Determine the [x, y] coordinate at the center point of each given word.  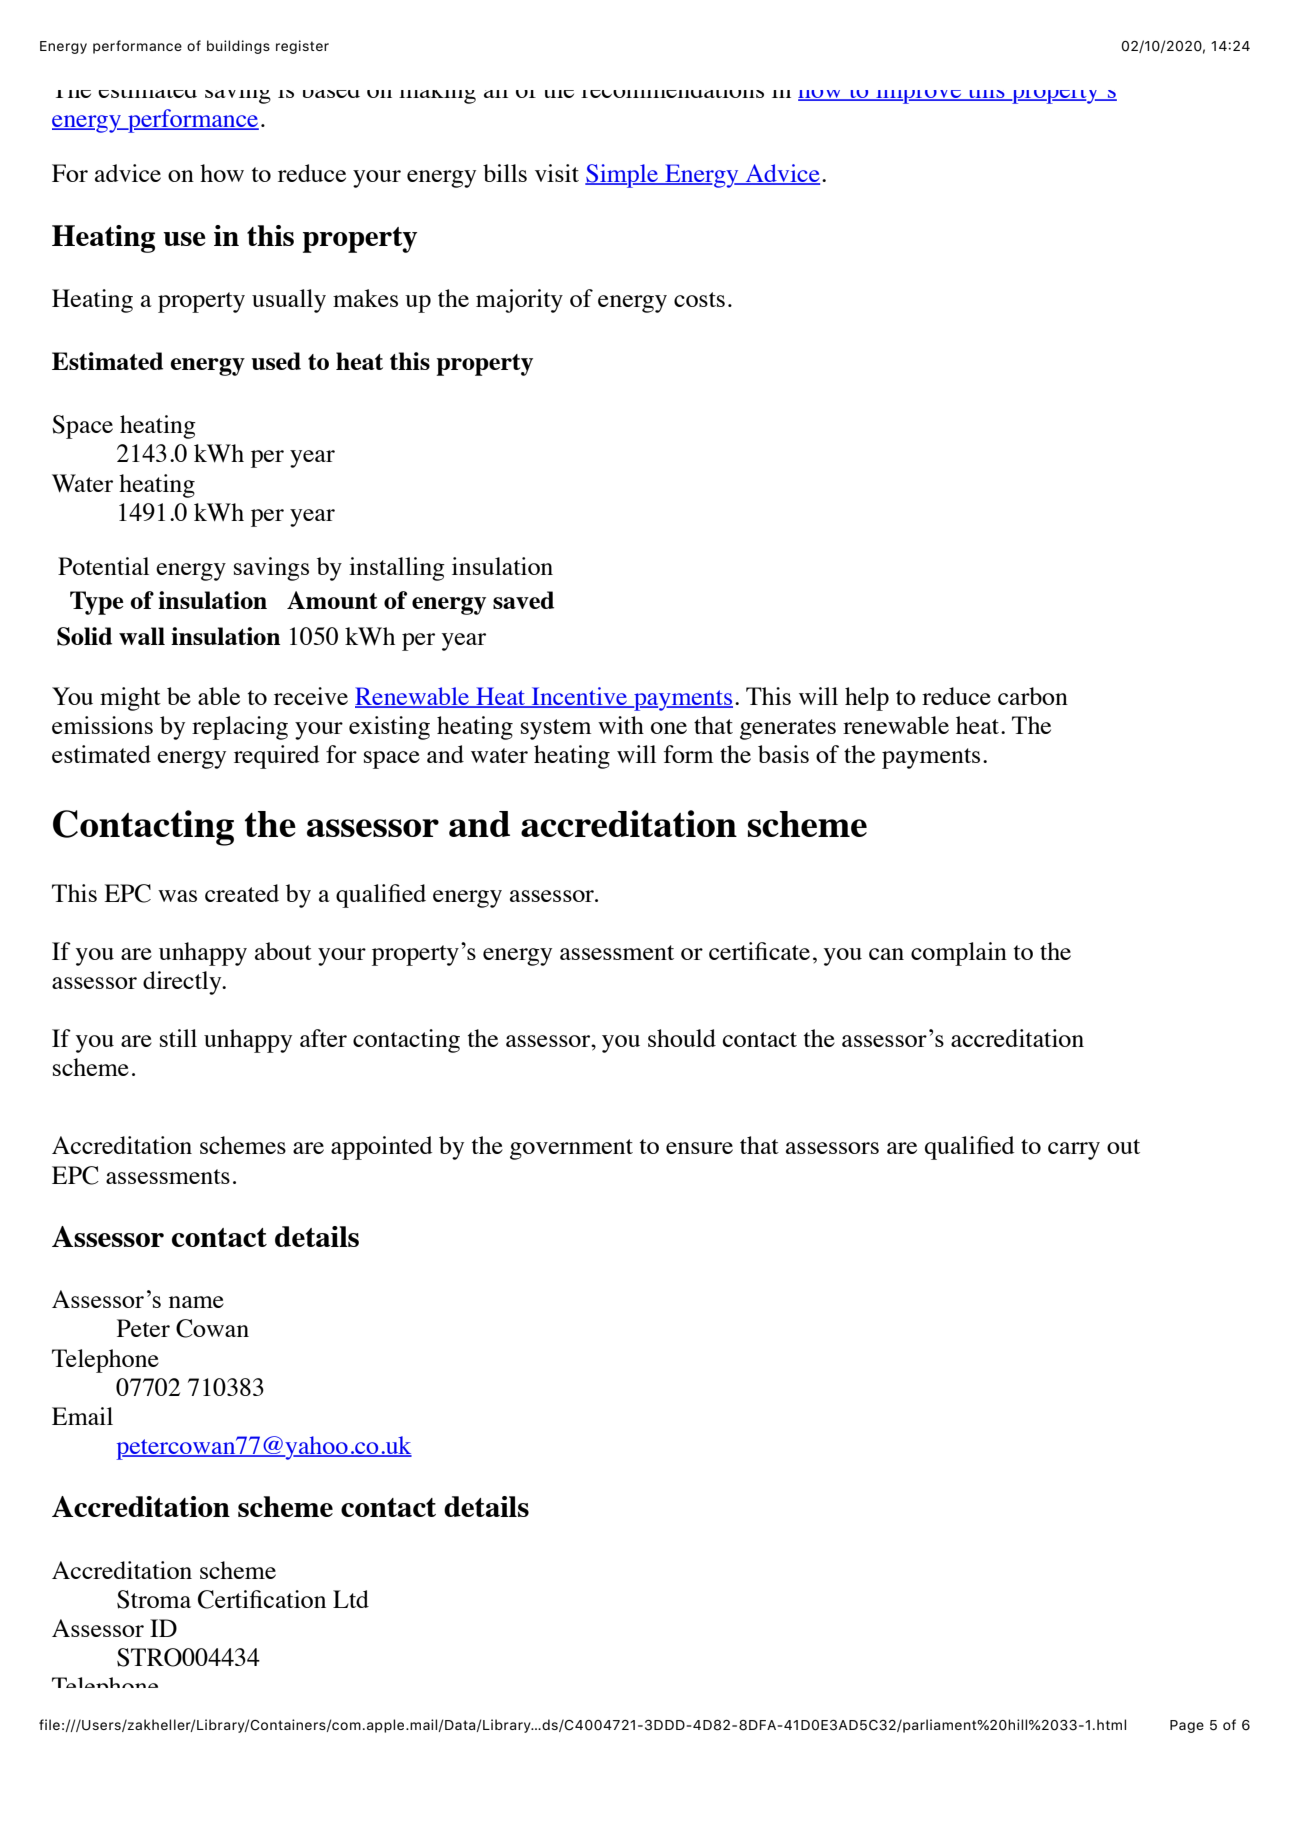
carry [1074, 1151]
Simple [622, 176]
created [242, 893]
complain [959, 954]
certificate [759, 951]
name [196, 1302]
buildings [238, 47]
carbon [1033, 696]
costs [699, 299]
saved [523, 600]
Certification [262, 1599]
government [571, 1149]
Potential [103, 566]
